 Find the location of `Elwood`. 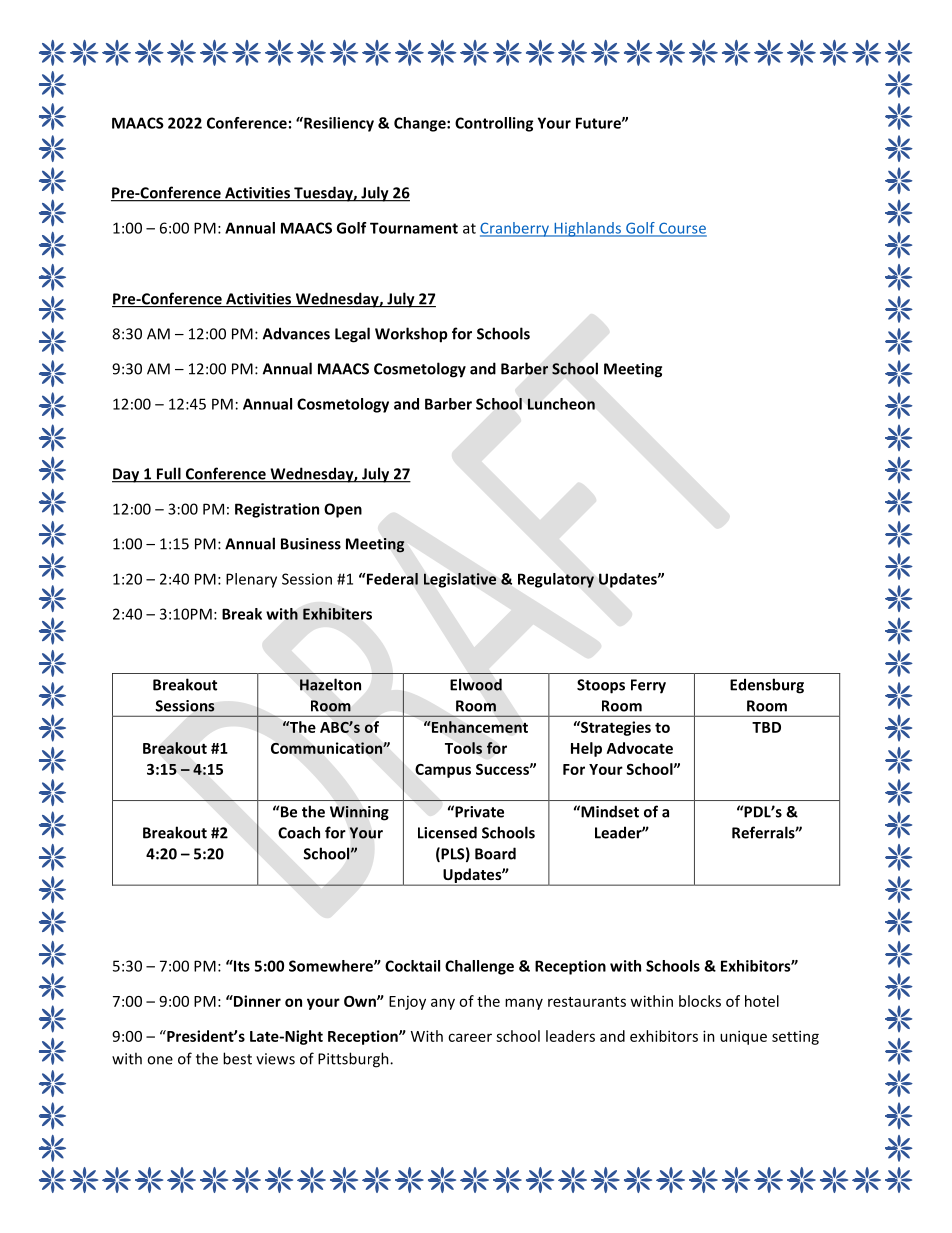

Elwood is located at coordinates (476, 684).
